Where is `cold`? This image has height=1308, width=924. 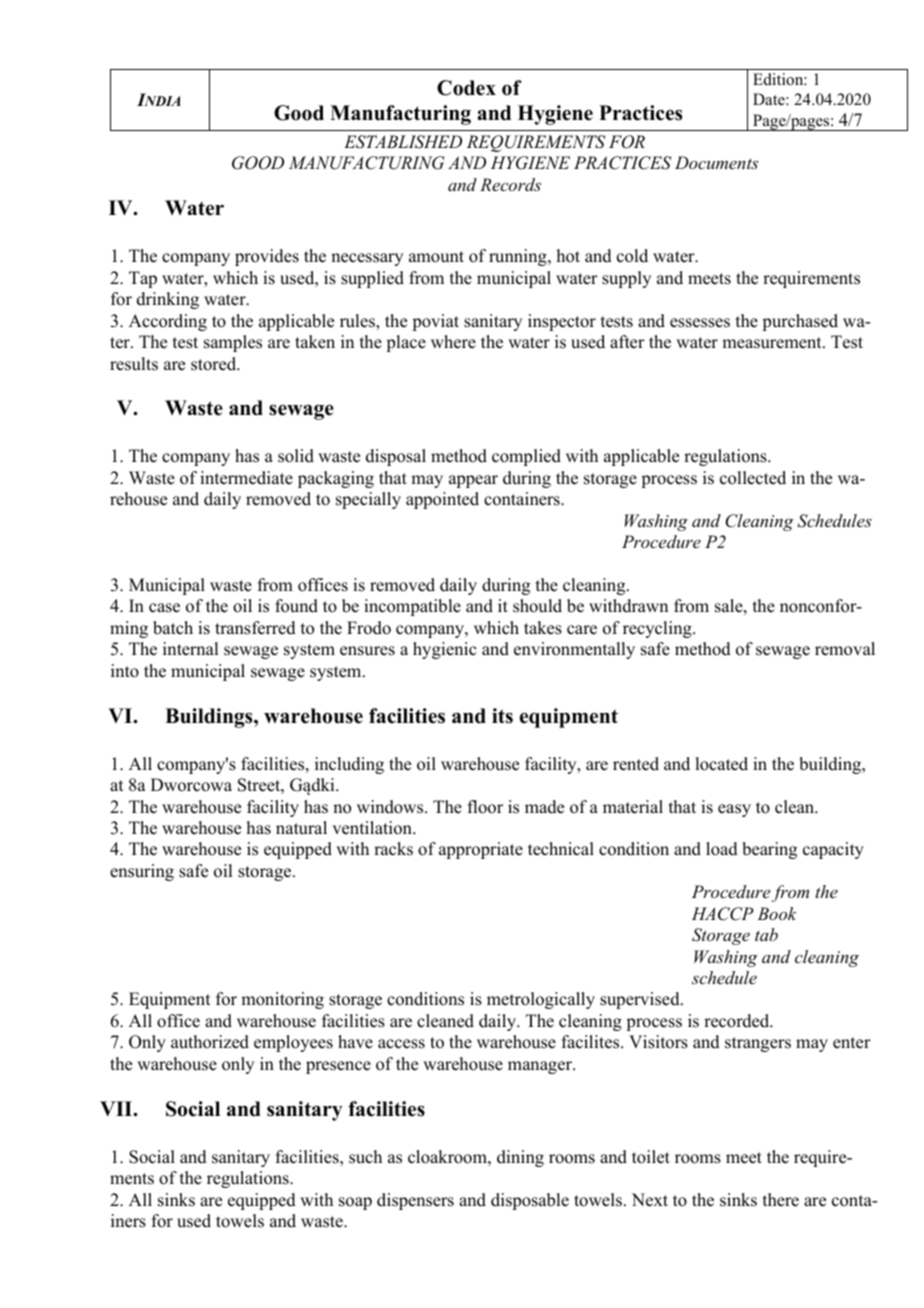
cold is located at coordinates (632, 256).
